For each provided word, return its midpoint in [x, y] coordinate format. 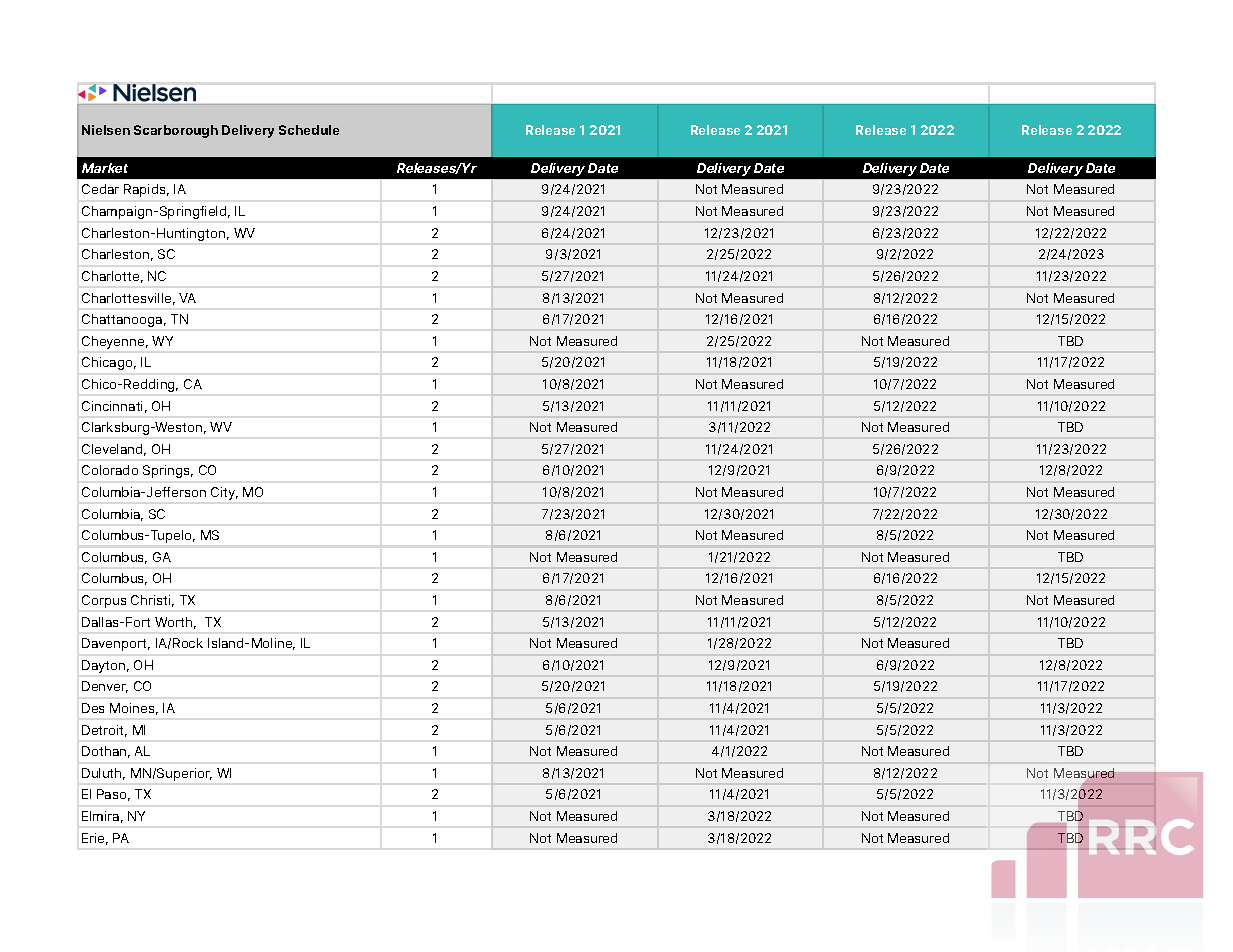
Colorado [110, 470]
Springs [168, 471]
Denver [105, 687]
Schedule [309, 130]
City [224, 493]
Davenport [116, 644]
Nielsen [106, 130]
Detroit [104, 731]
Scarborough [176, 131]
